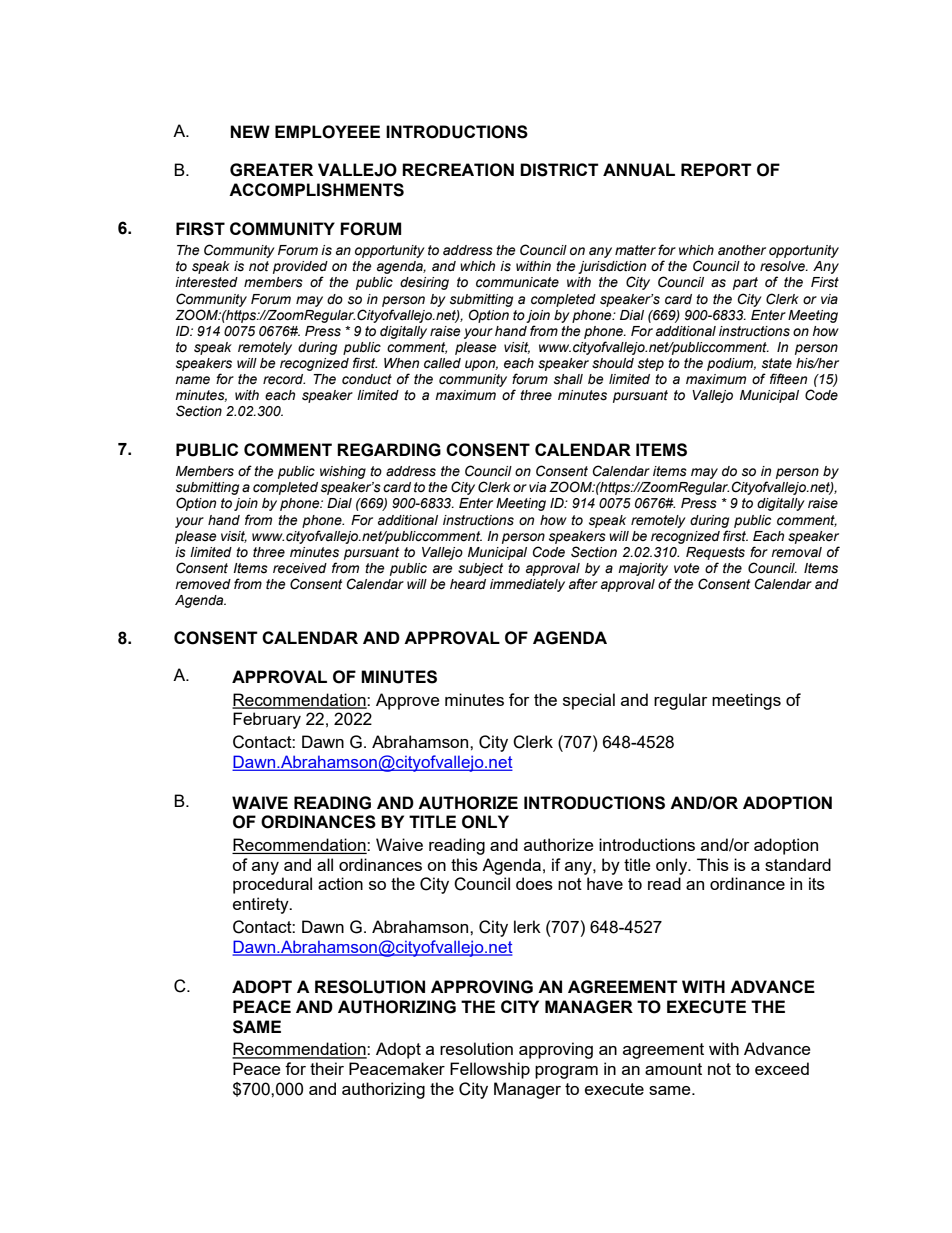  Describe the element at coordinates (271, 170) in the image. I see `GREATER` at that location.
